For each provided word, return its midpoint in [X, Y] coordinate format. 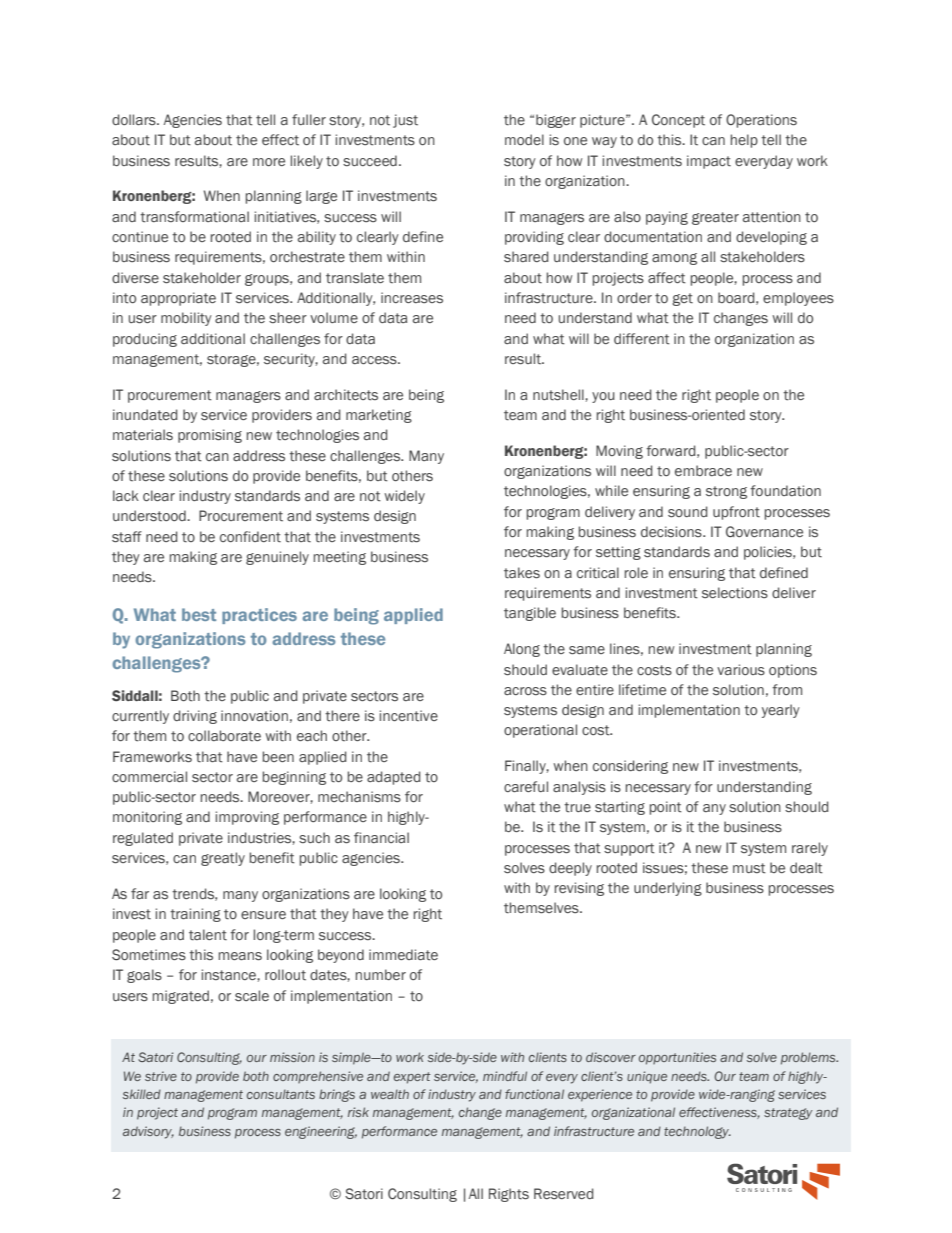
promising [210, 436]
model [524, 139]
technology [697, 1132]
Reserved [564, 1193]
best [199, 614]
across [525, 691]
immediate [403, 955]
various [741, 669]
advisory [148, 1132]
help [744, 141]
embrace [703, 470]
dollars [135, 119]
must [749, 868]
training [195, 915]
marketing [379, 416]
